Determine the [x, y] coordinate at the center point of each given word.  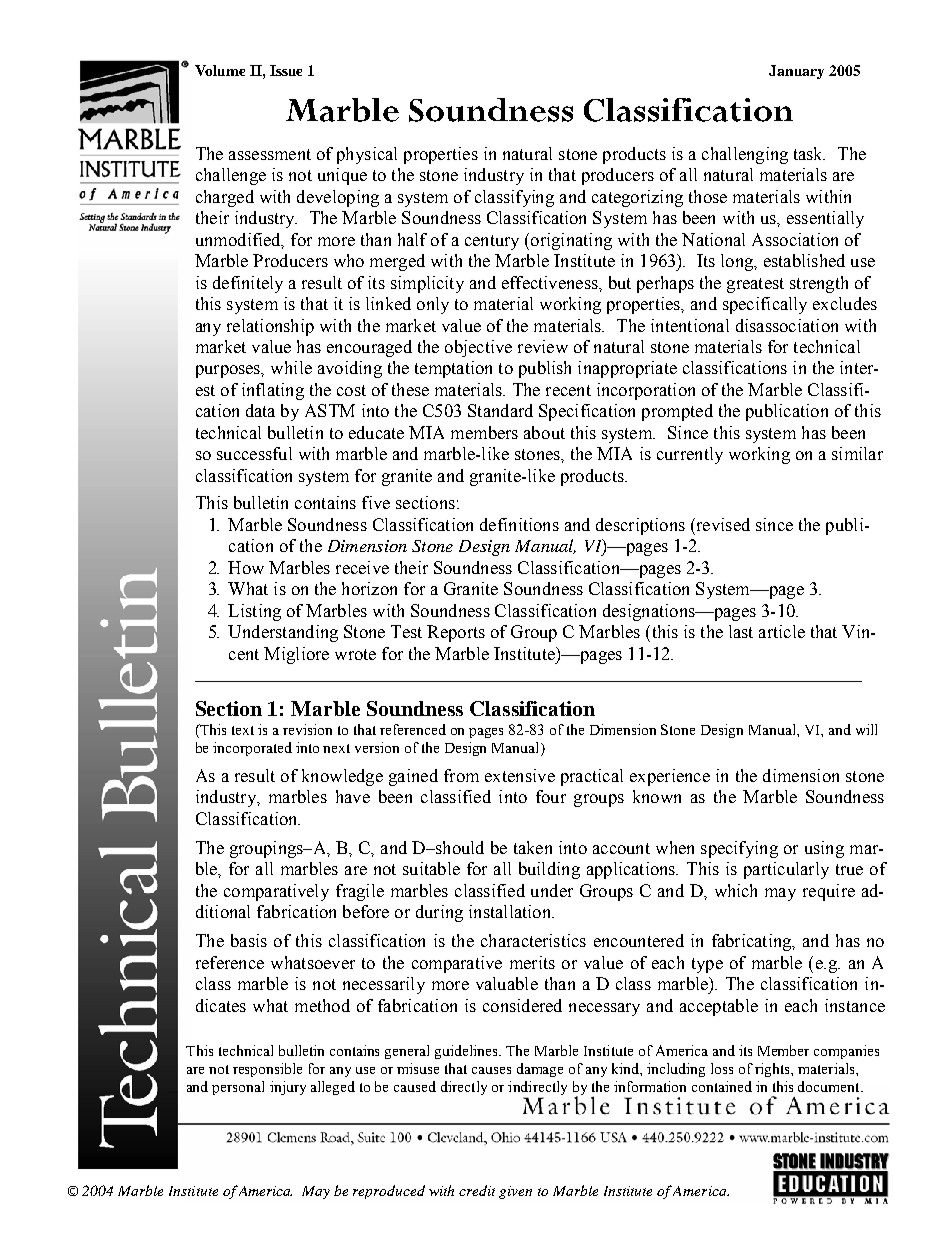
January [796, 72]
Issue [286, 70]
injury [288, 1088]
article [782, 631]
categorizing [637, 198]
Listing [254, 612]
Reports [456, 633]
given [515, 1192]
